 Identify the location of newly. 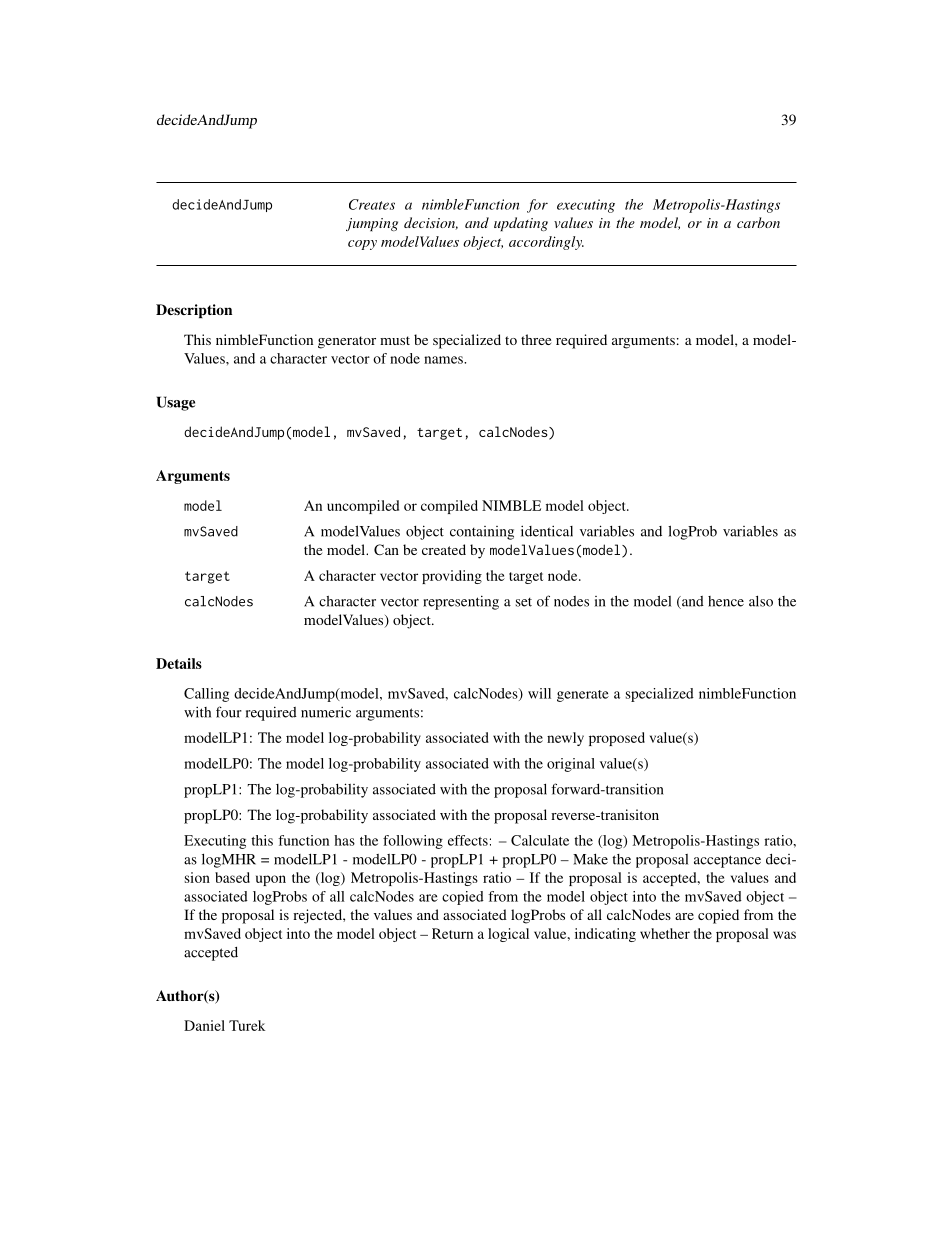
(565, 739).
